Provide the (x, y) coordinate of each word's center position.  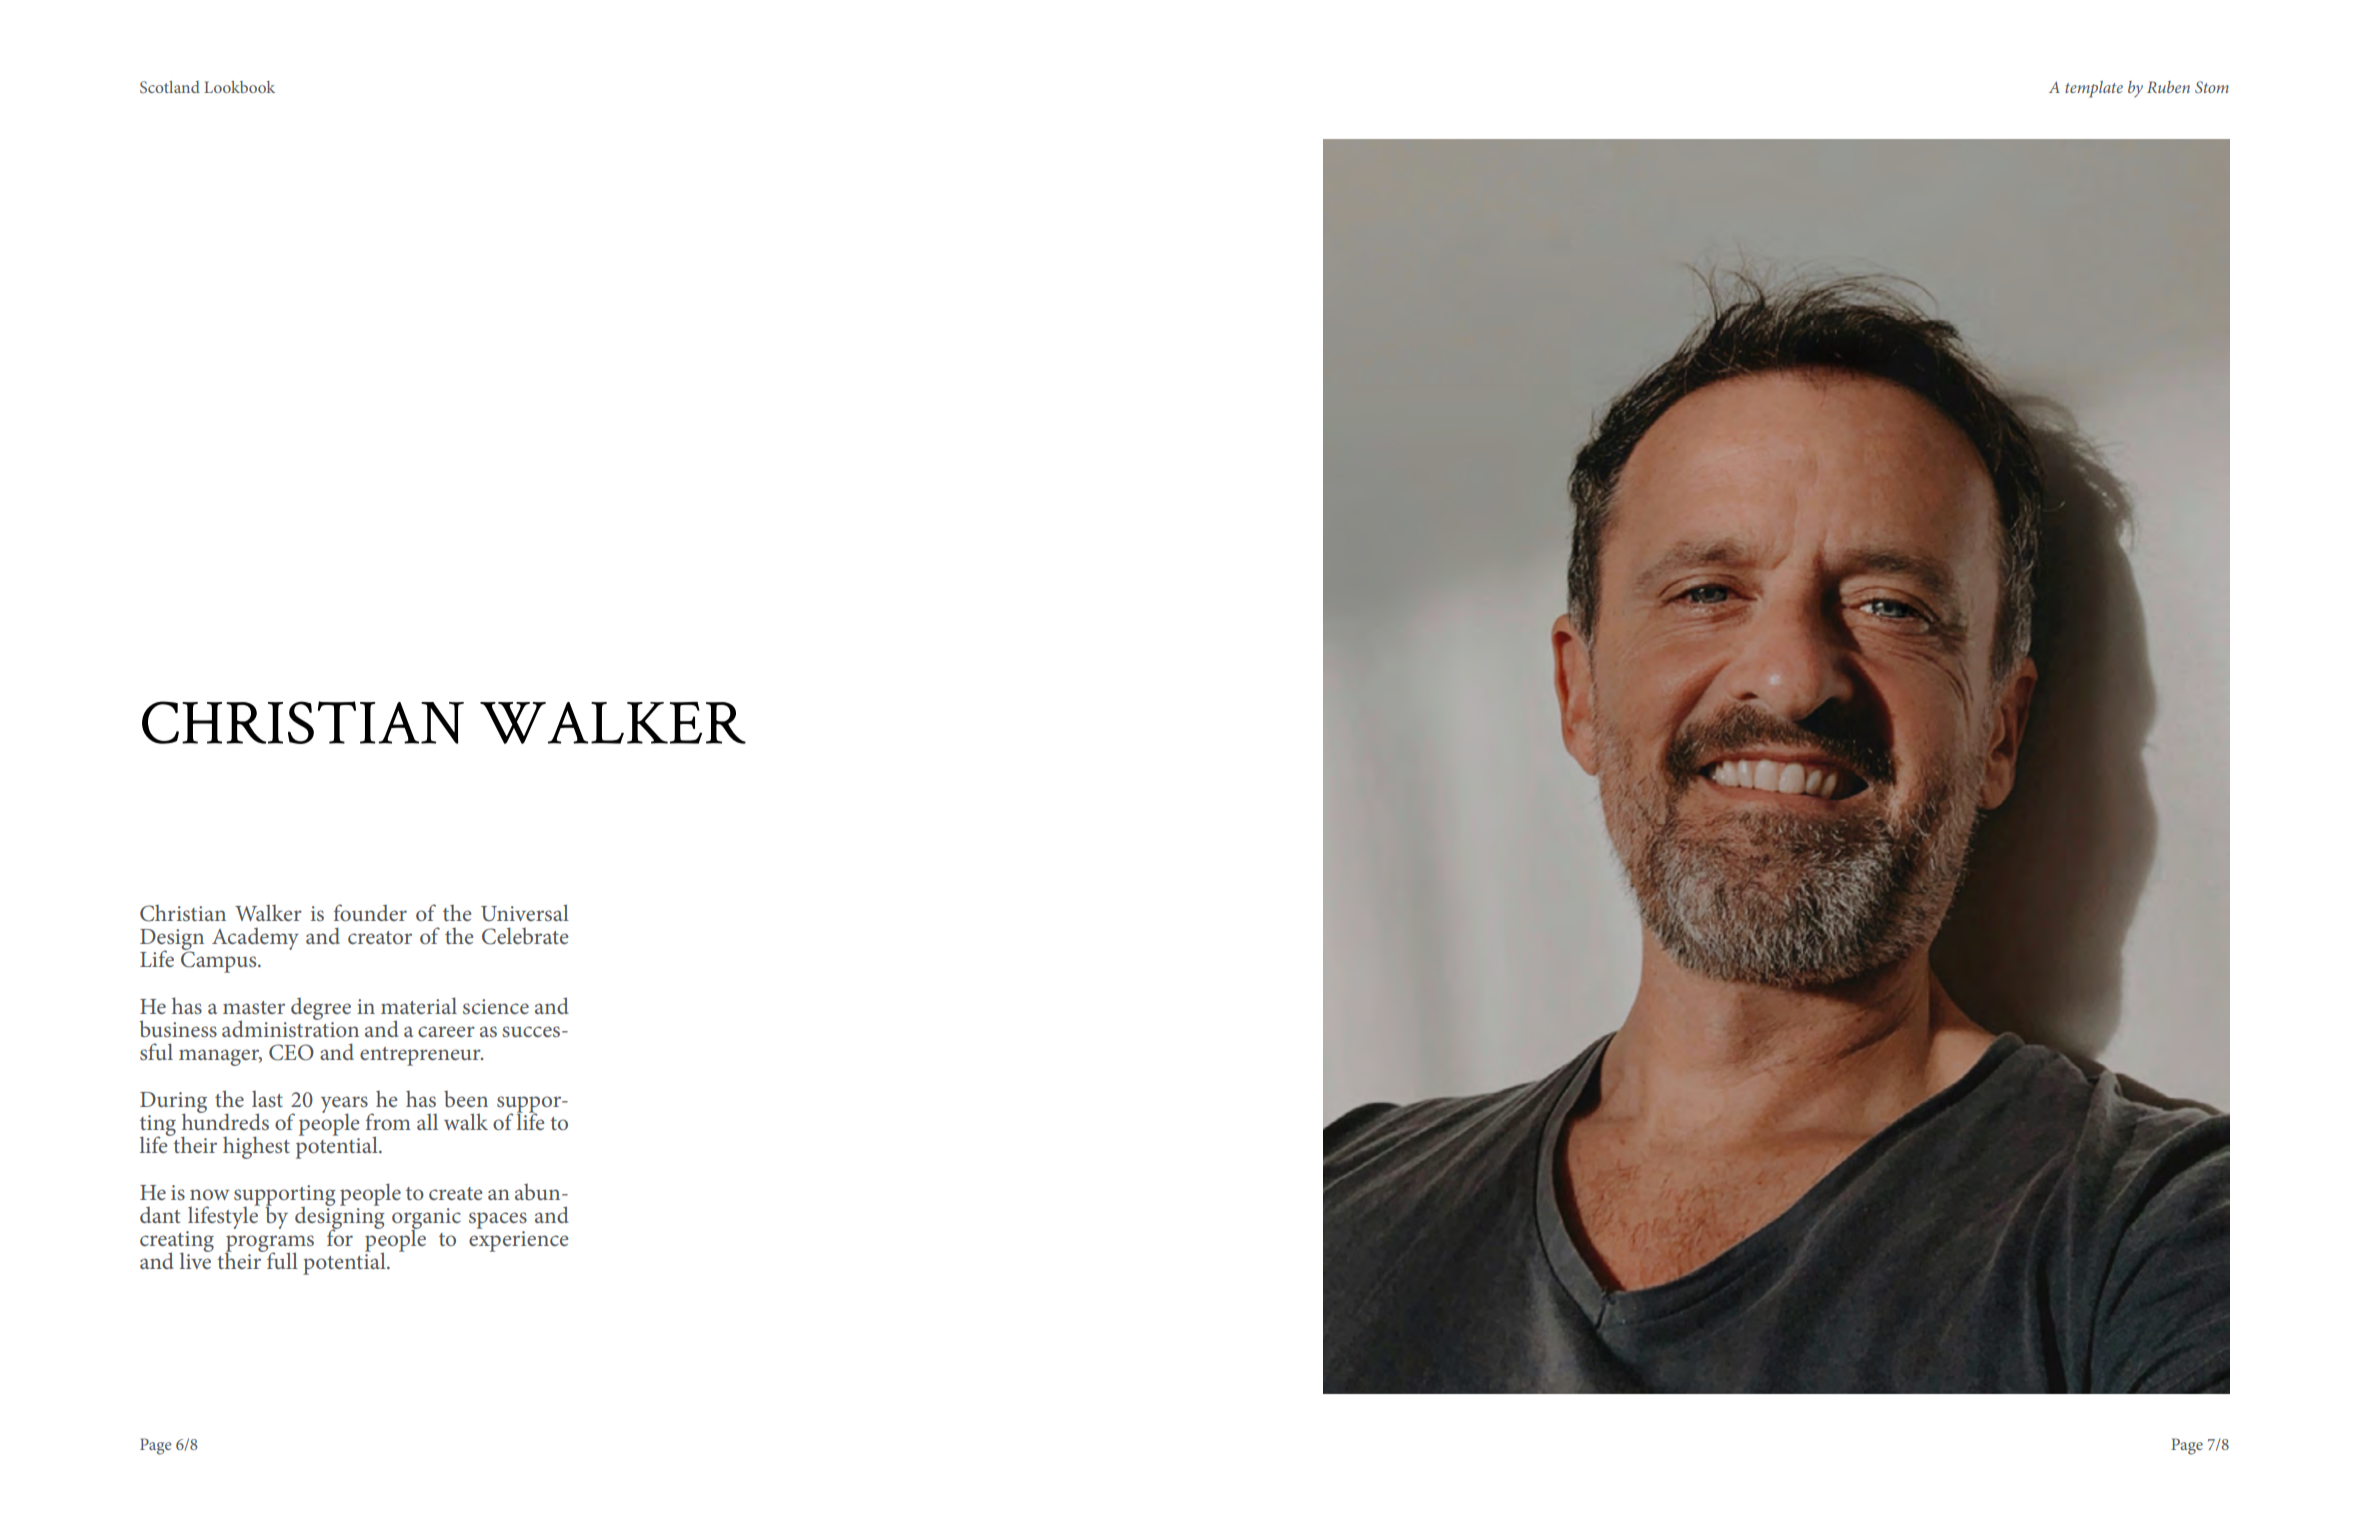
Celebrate (525, 936)
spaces (498, 1220)
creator (380, 937)
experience (518, 1241)
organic (426, 1219)
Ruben (2168, 87)
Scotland (170, 87)
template (2094, 89)
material (419, 1005)
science (496, 1006)
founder (370, 912)
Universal (525, 913)
